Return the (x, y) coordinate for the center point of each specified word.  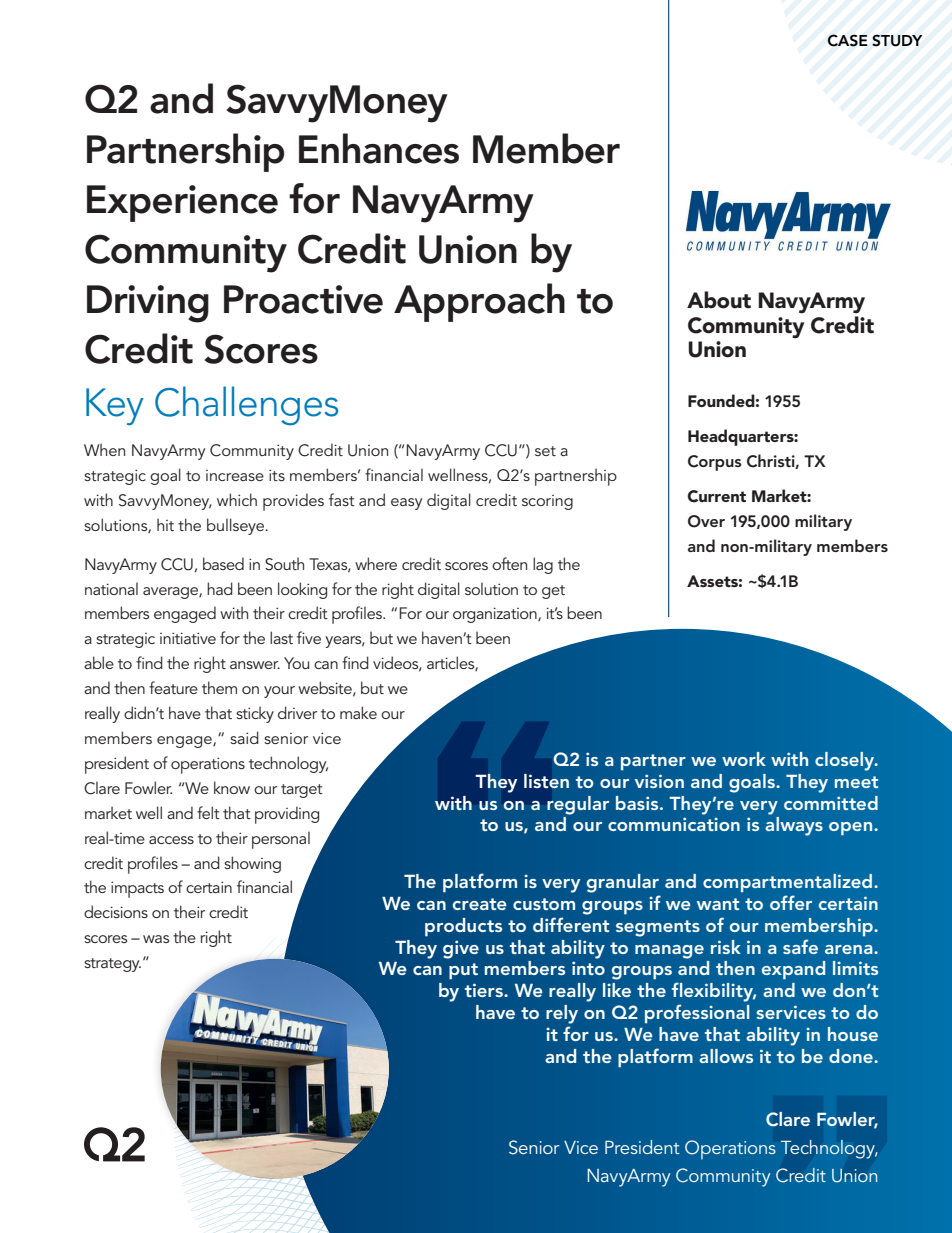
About (719, 300)
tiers (485, 990)
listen (546, 781)
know (232, 787)
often (509, 563)
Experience (182, 203)
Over (706, 521)
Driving (148, 304)
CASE (848, 40)
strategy (112, 965)
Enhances (379, 148)
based (223, 563)
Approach (479, 302)
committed (831, 803)
